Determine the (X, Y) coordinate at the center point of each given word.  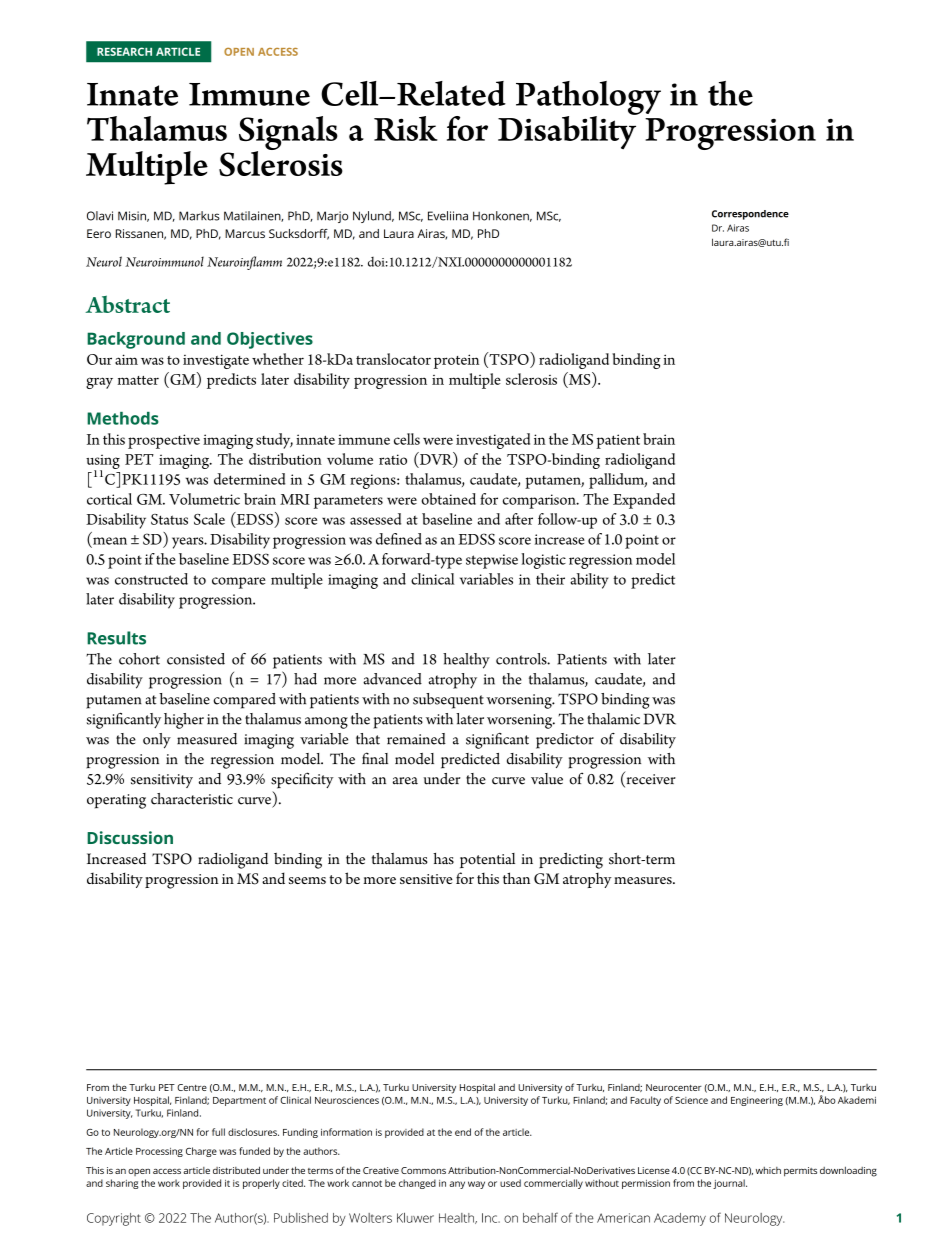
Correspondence (750, 215)
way (476, 1185)
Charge (201, 1152)
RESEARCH (124, 51)
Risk (406, 128)
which (768, 1170)
